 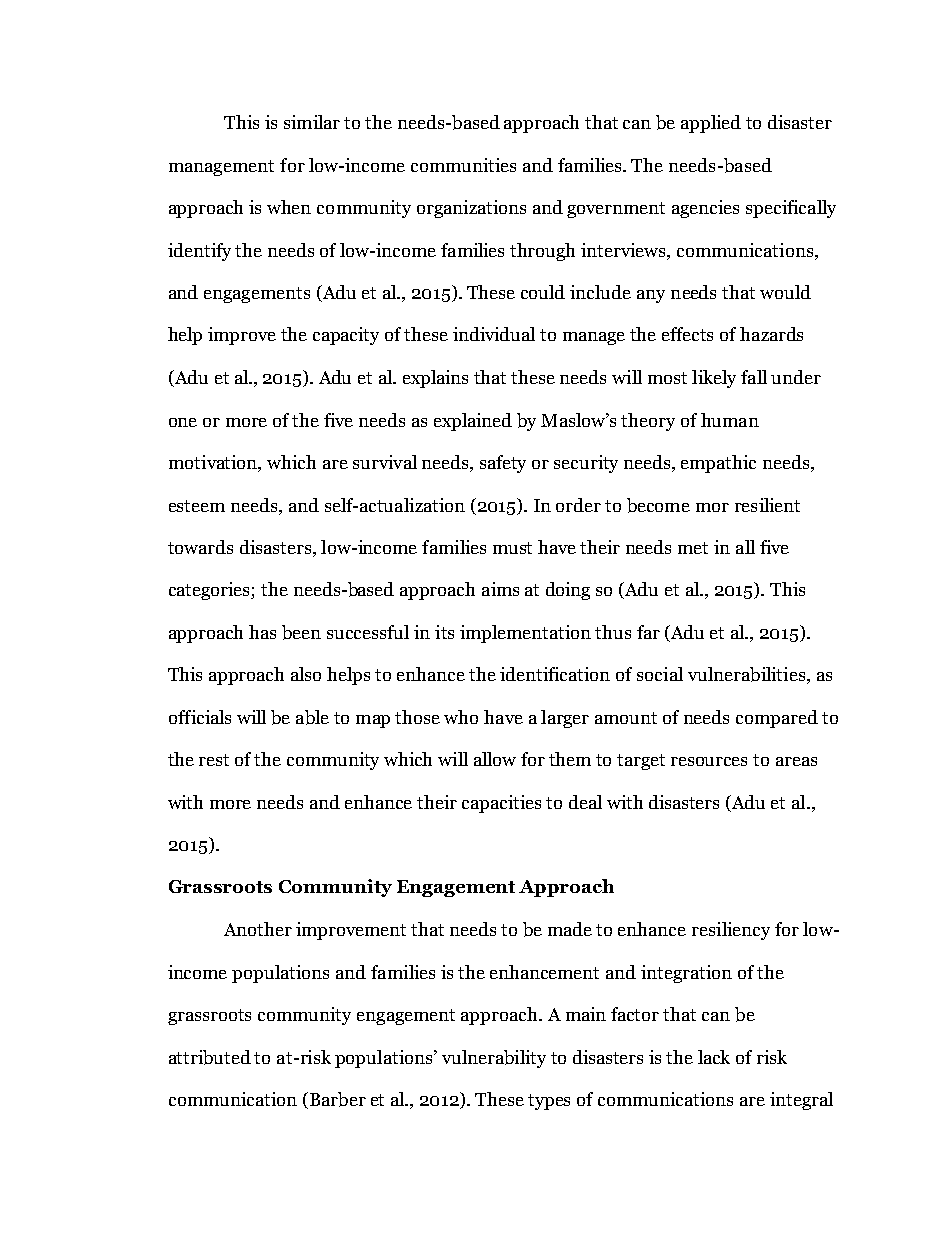 What do you see at coordinates (210, 1057) in the screenshot?
I see `attributed` at bounding box center [210, 1057].
